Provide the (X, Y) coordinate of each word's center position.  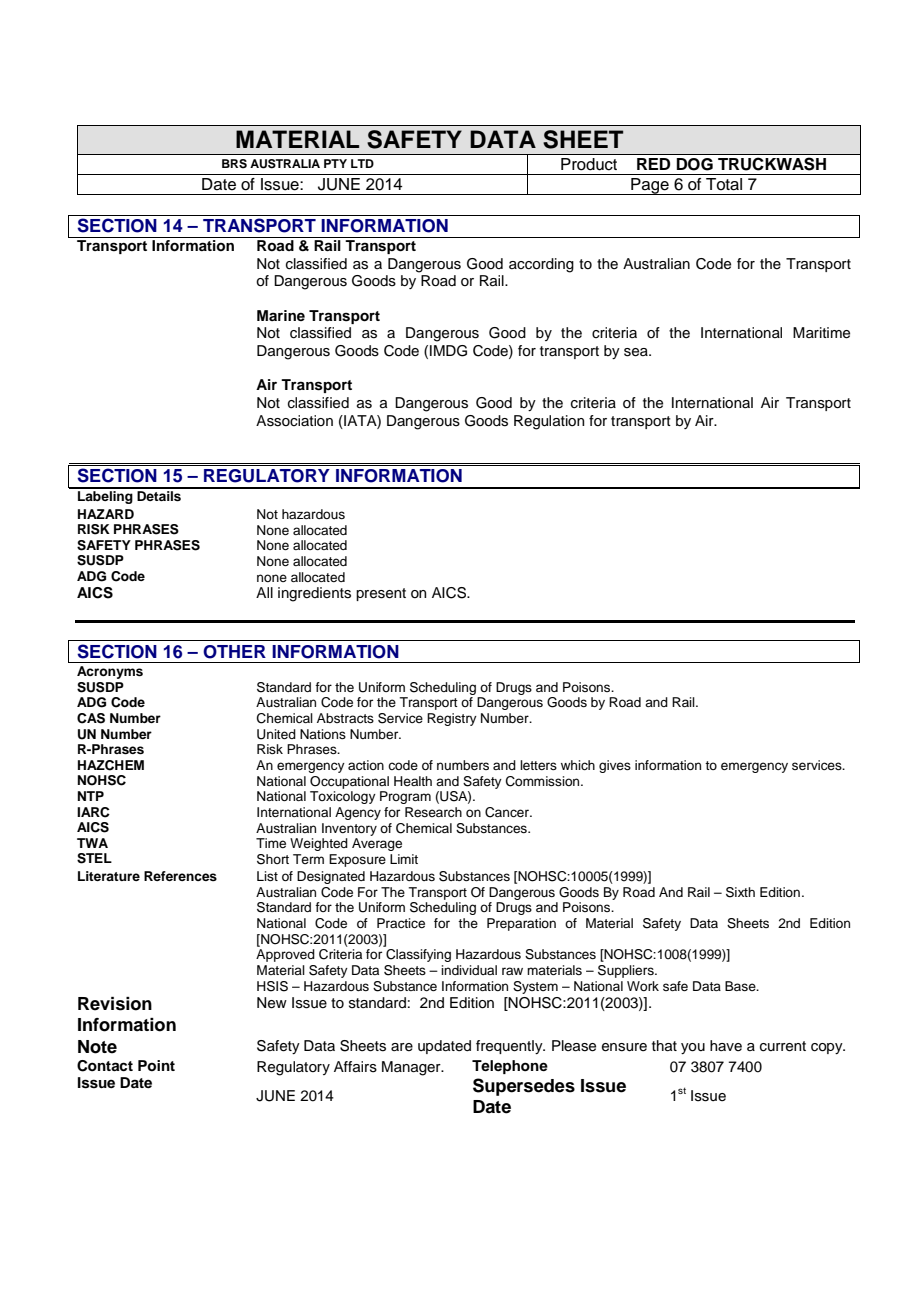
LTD (362, 163)
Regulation (549, 422)
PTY (335, 163)
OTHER (234, 652)
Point (156, 1065)
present (381, 594)
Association (294, 421)
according (541, 265)
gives (615, 766)
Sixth (740, 892)
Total (724, 184)
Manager (412, 1068)
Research (433, 812)
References (180, 876)
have (726, 1045)
